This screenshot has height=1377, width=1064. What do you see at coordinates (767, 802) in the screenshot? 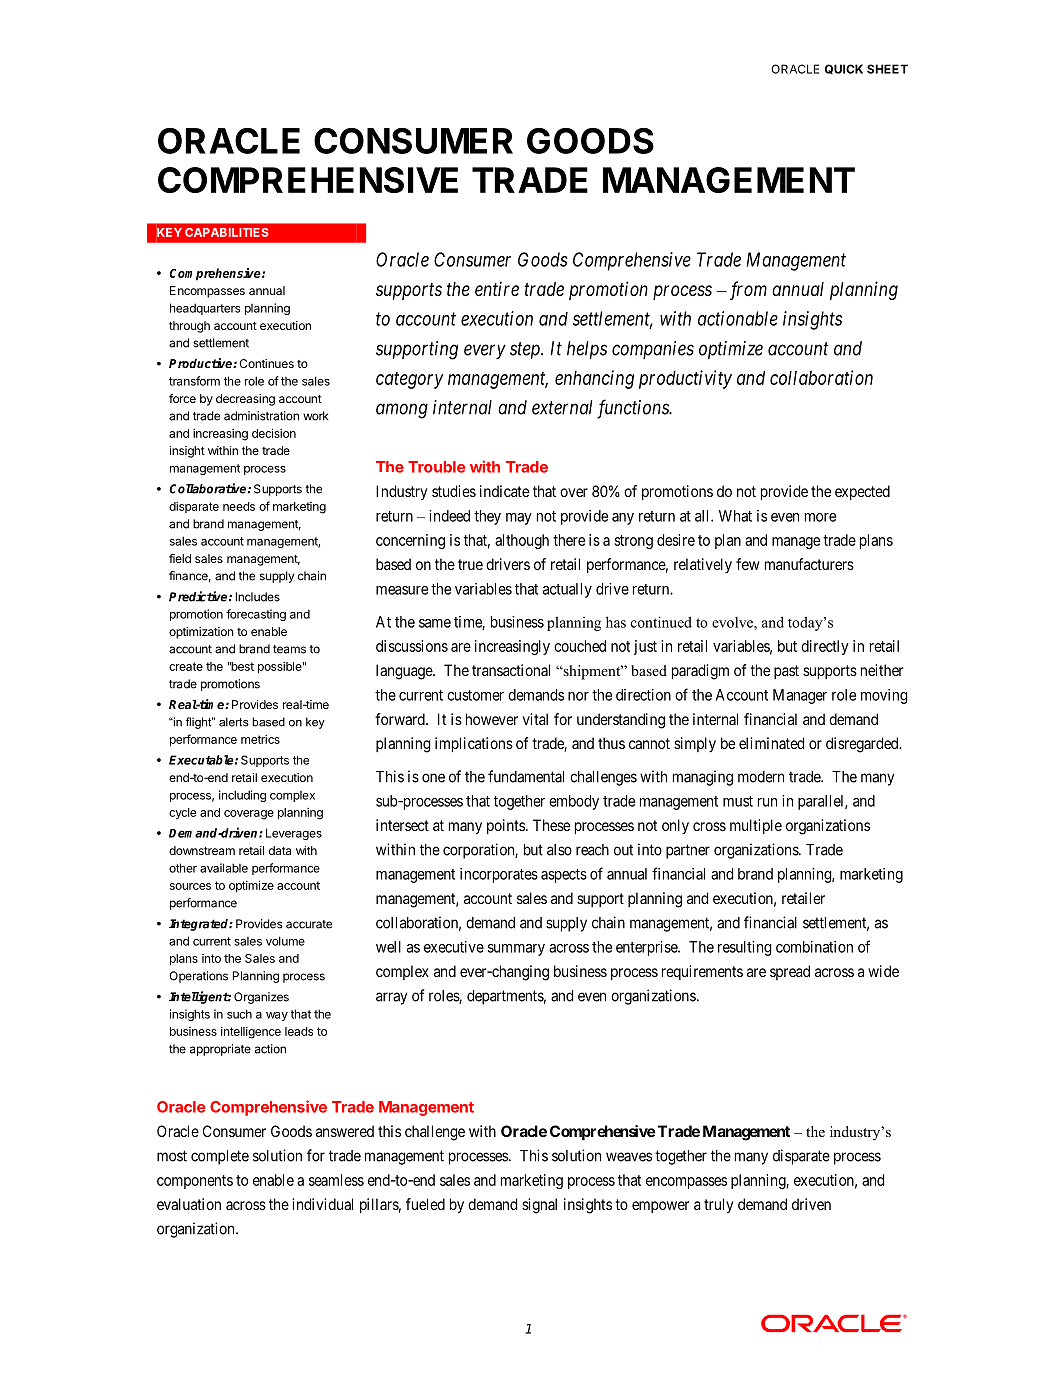
I see `run` at bounding box center [767, 802].
